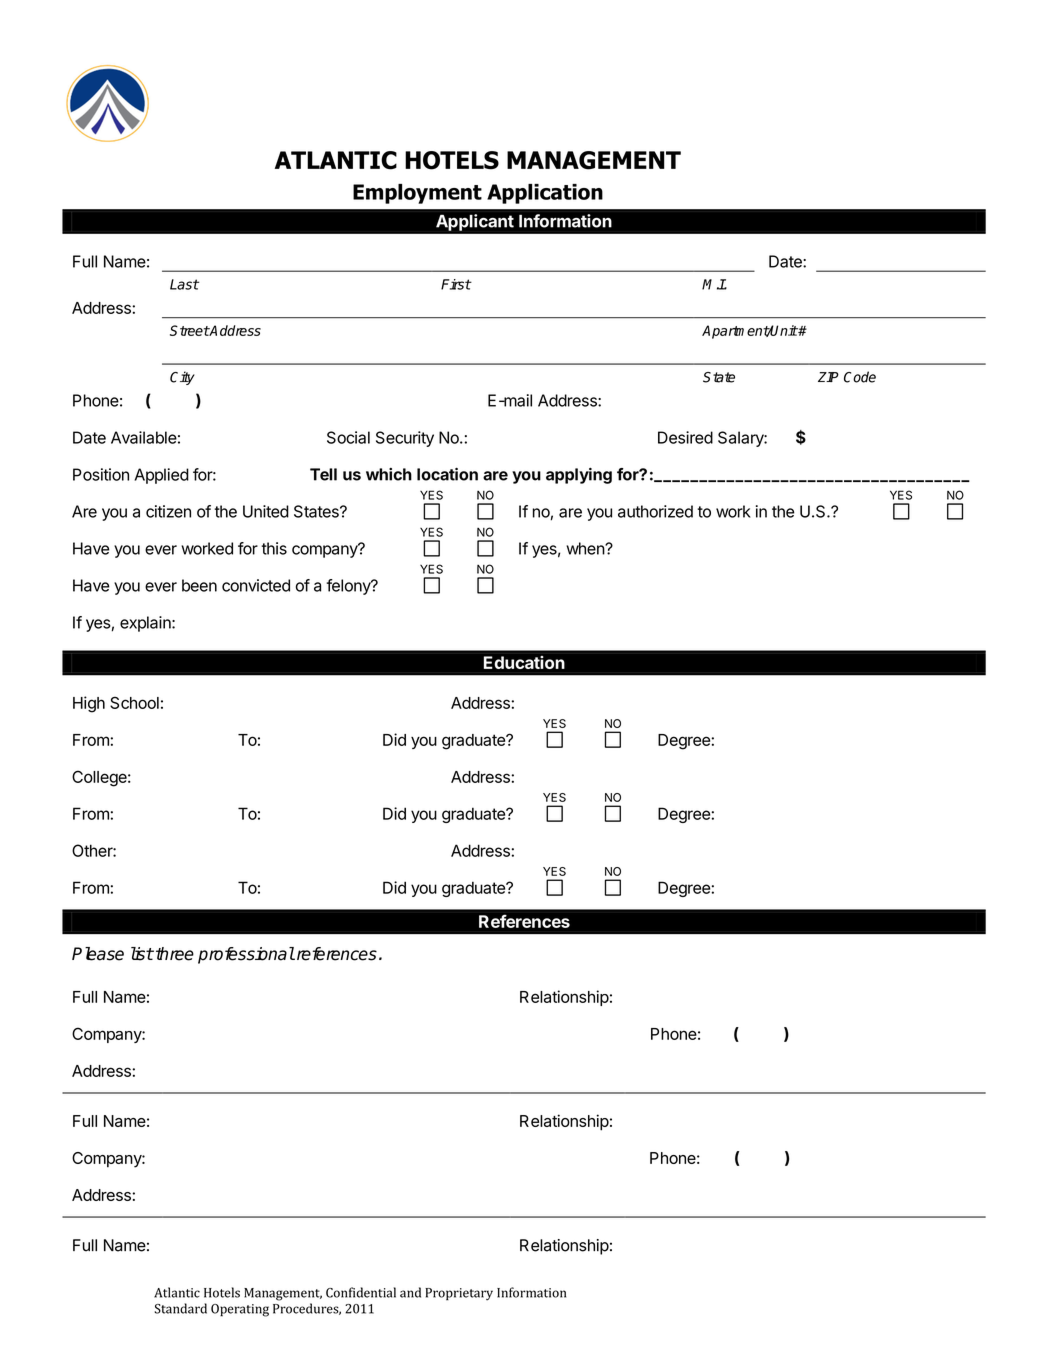  I want to click on Last, so click(184, 284).
